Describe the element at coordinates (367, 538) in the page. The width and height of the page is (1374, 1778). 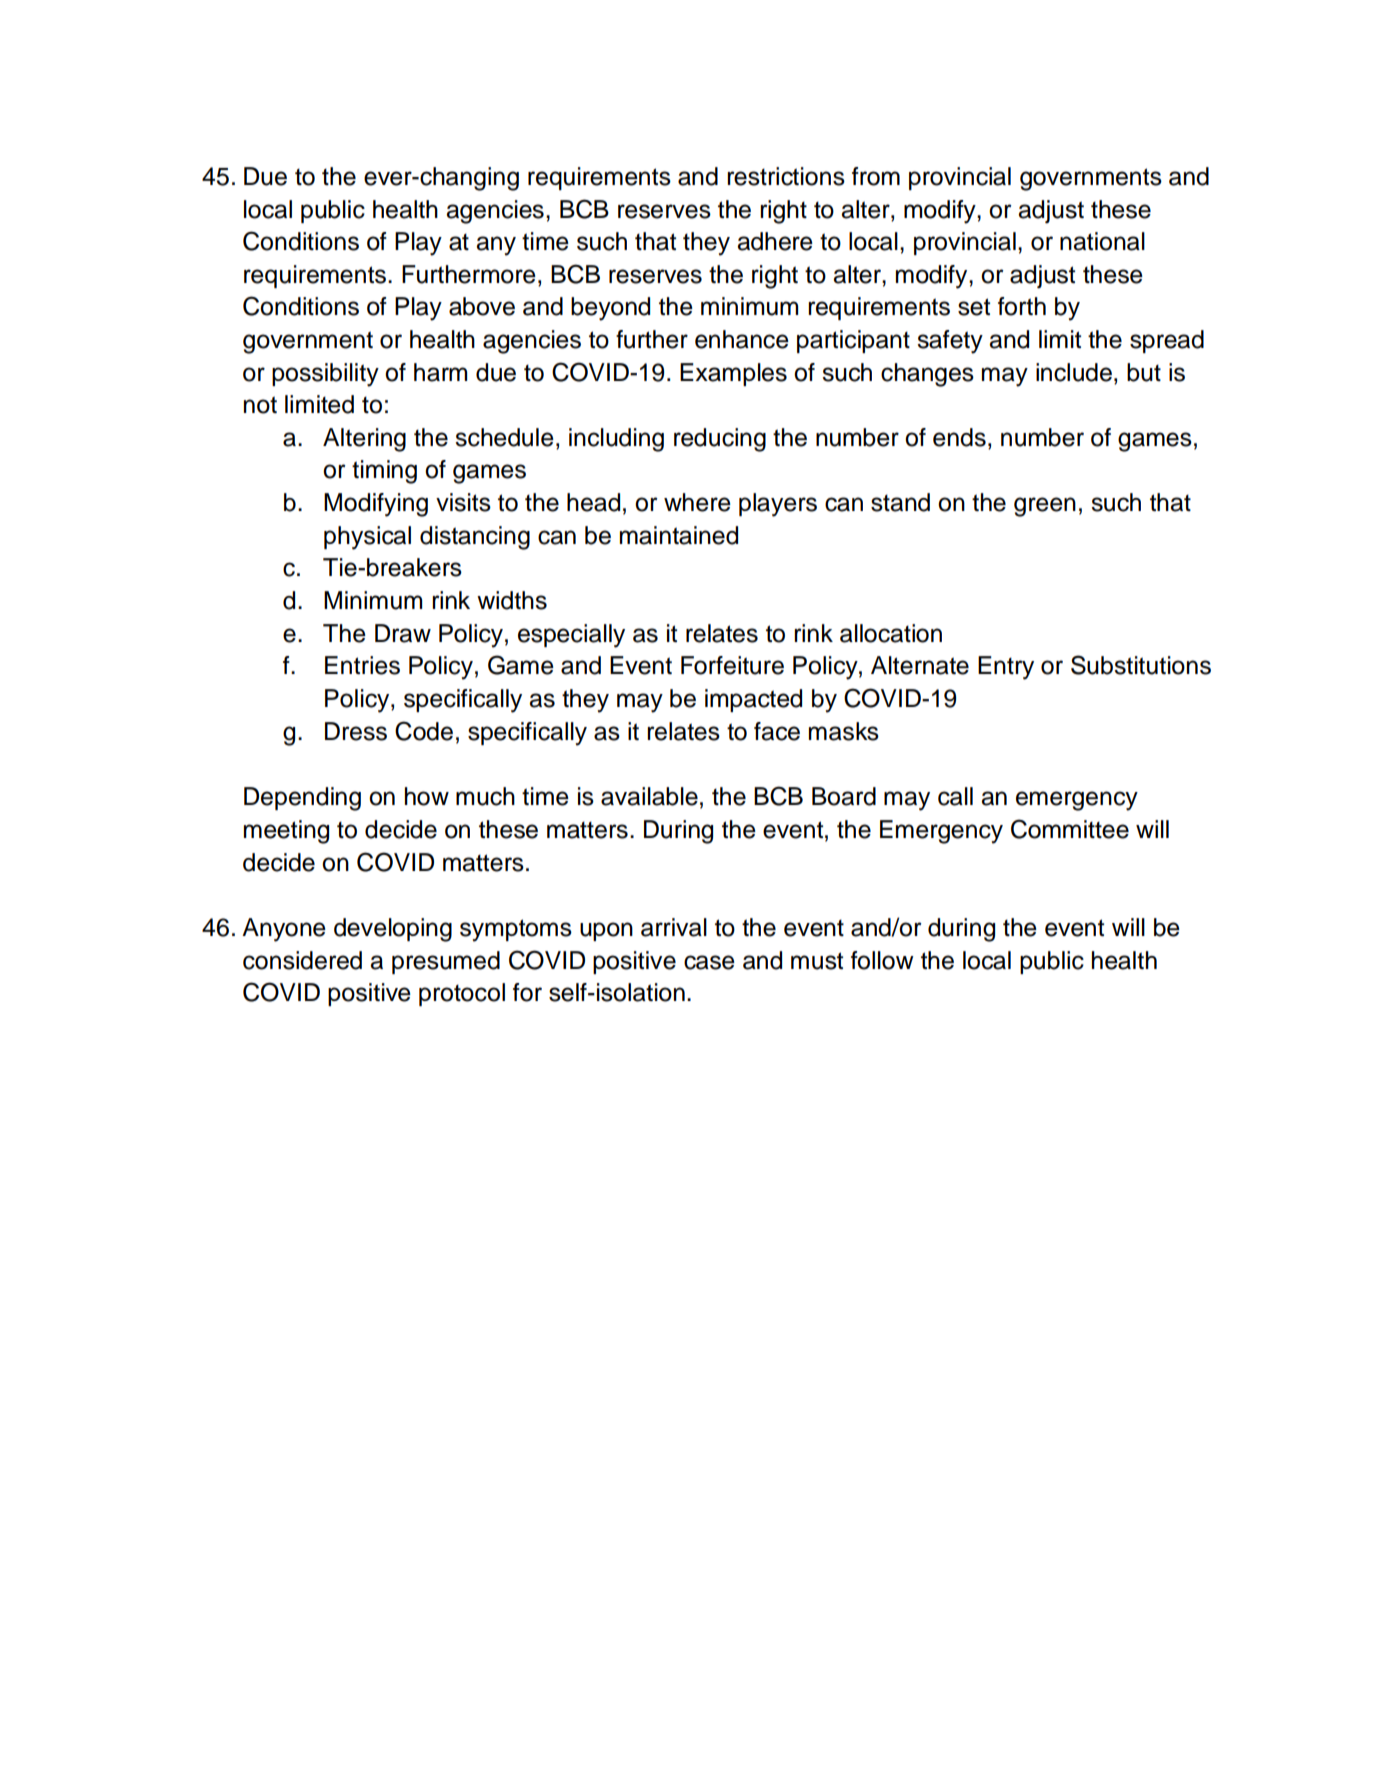
I see `physical` at that location.
